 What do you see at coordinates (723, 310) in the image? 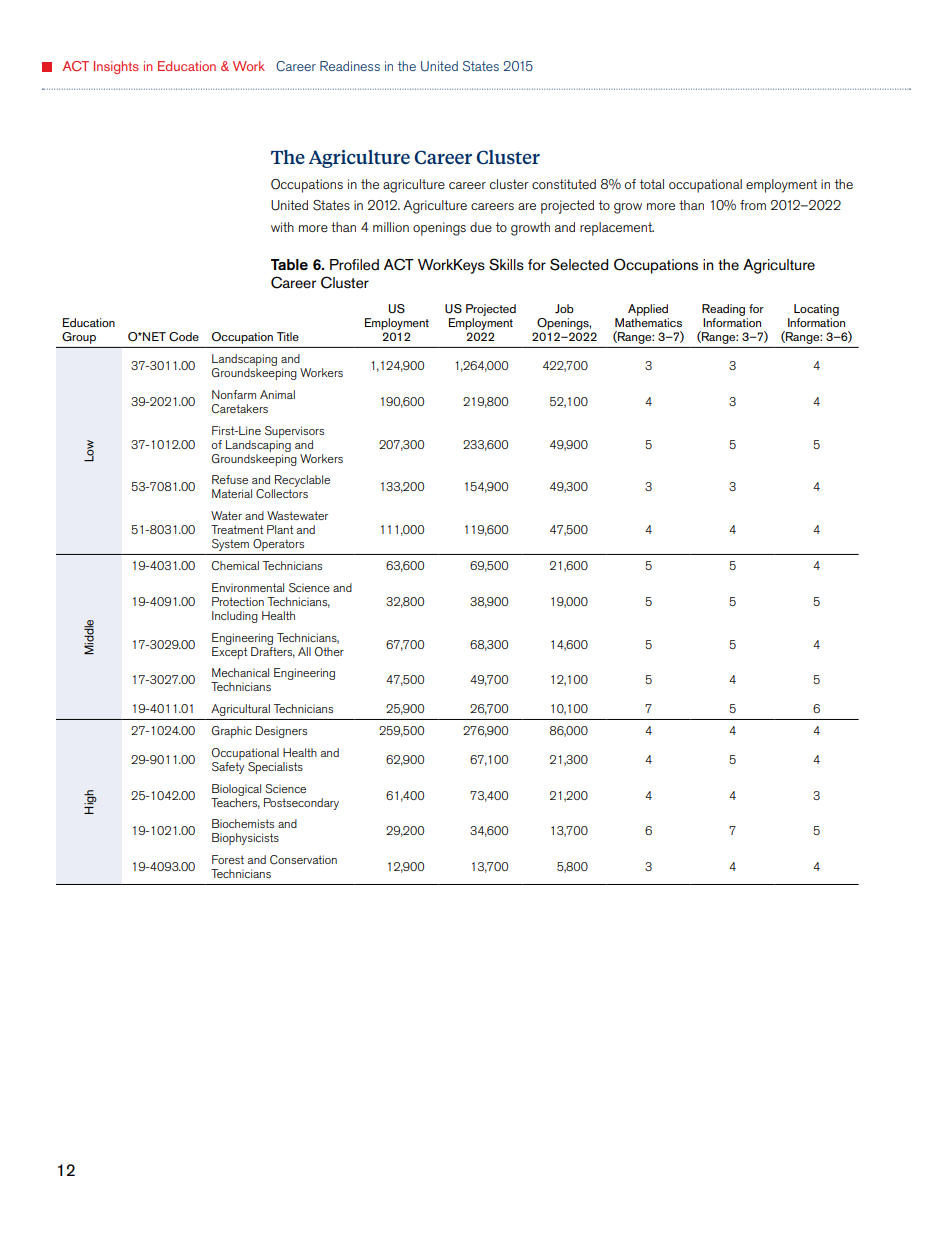
I see `Reading` at bounding box center [723, 310].
